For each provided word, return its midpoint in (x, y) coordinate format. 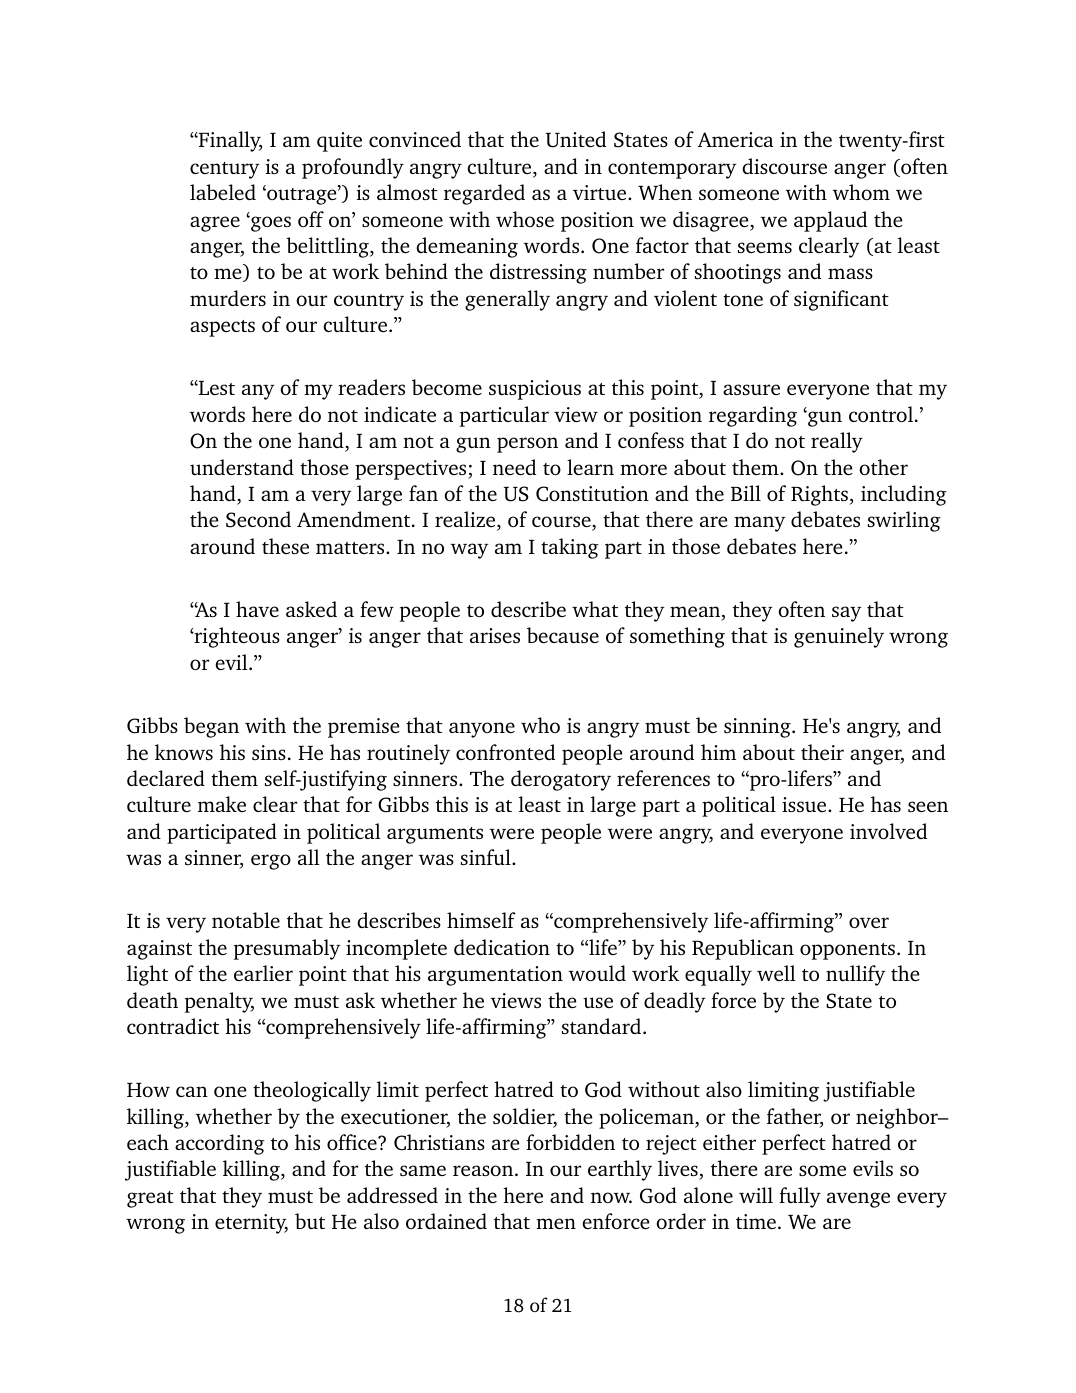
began (211, 727)
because (563, 635)
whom (861, 192)
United (576, 139)
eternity (251, 1224)
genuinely (839, 637)
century (225, 170)
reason (484, 1170)
